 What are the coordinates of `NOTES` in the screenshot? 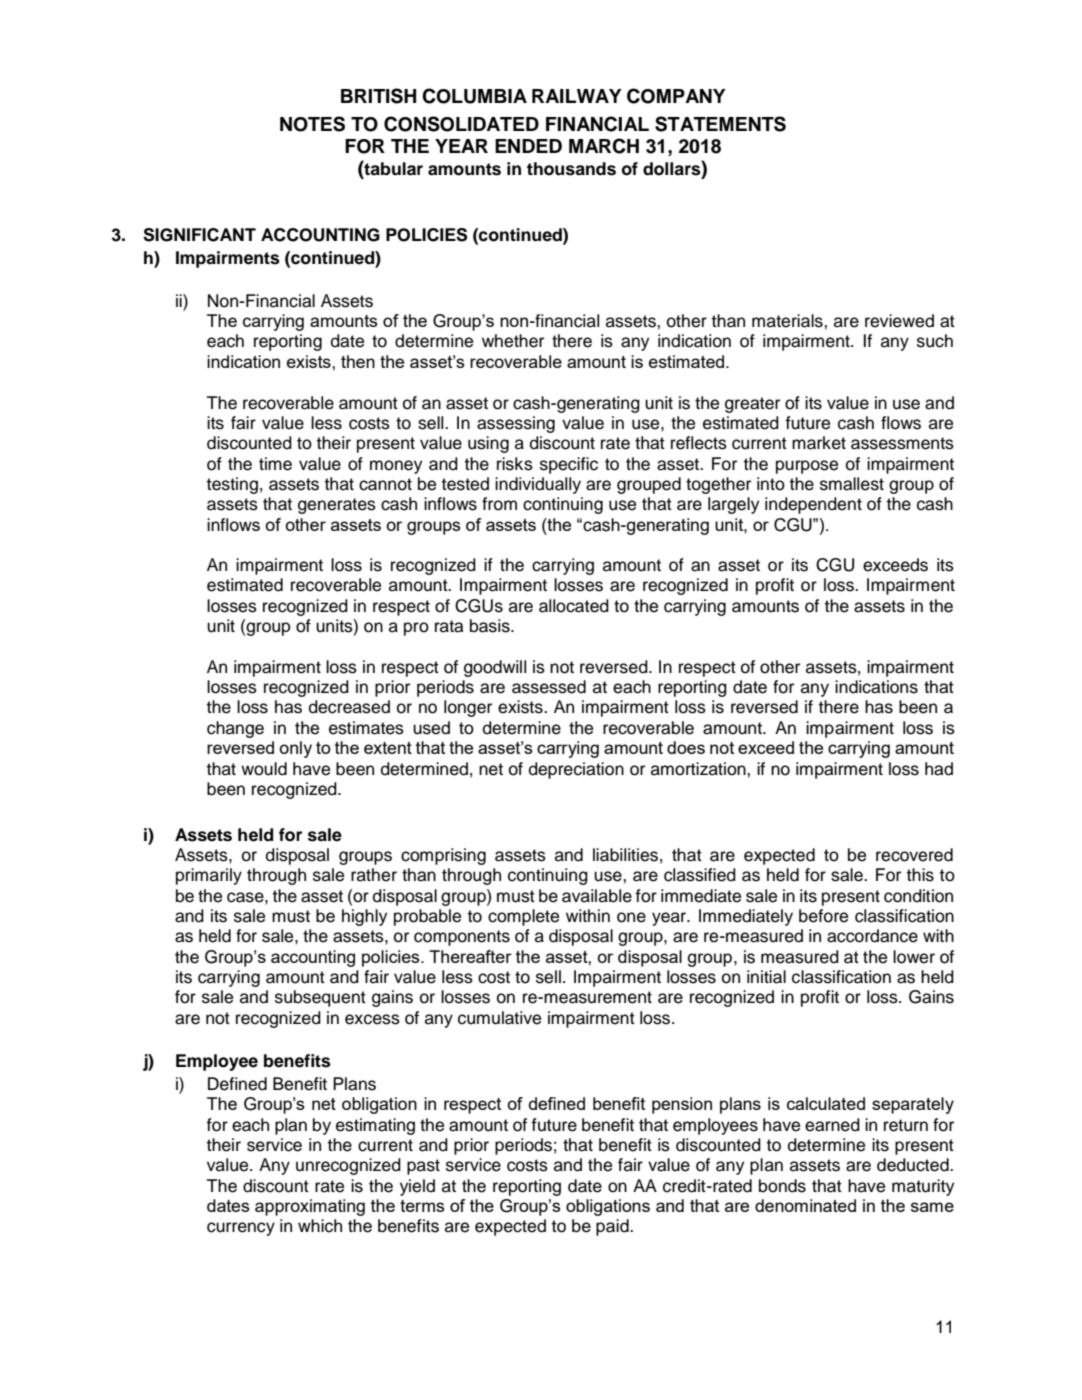 It's located at (312, 124).
